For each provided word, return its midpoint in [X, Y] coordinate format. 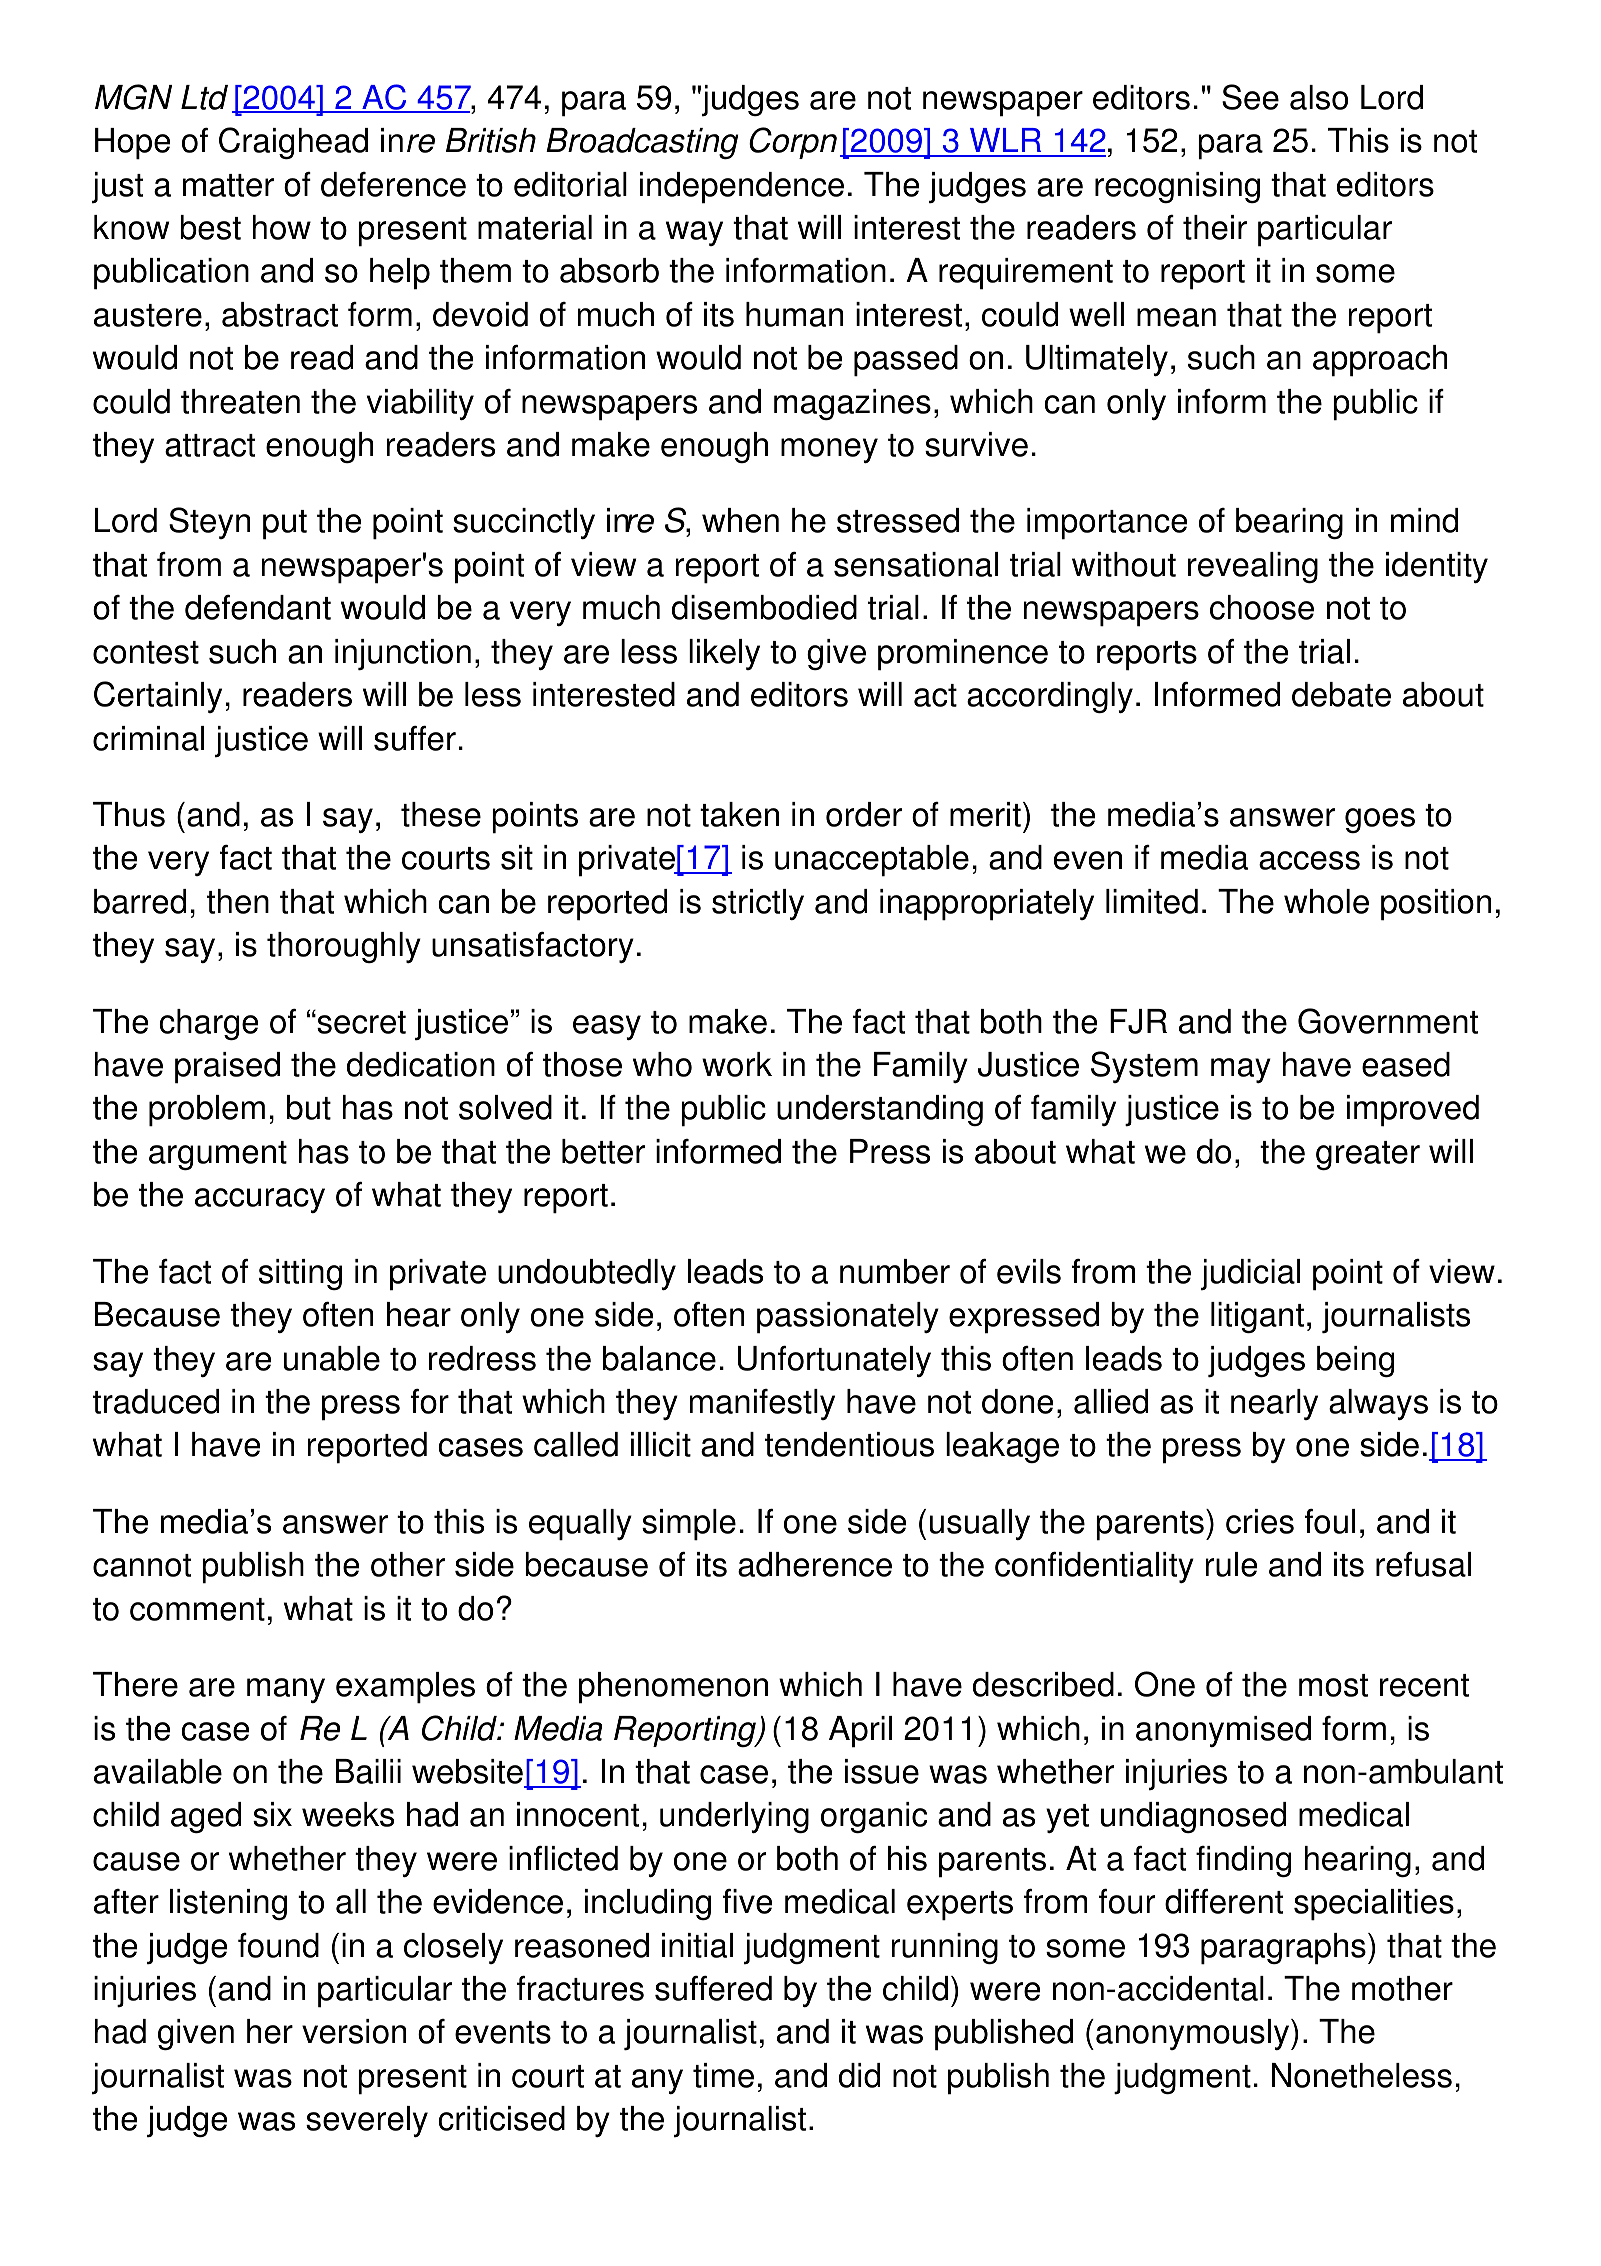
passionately [848, 1318]
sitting [300, 1274]
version [354, 2031]
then [238, 901]
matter [228, 185]
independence [742, 188]
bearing [1289, 523]
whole [1326, 901]
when [740, 520]
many [286, 1690]
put [285, 525]
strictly [758, 904]
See [1250, 97]
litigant [1257, 1317]
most [1333, 1685]
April [860, 1732]
